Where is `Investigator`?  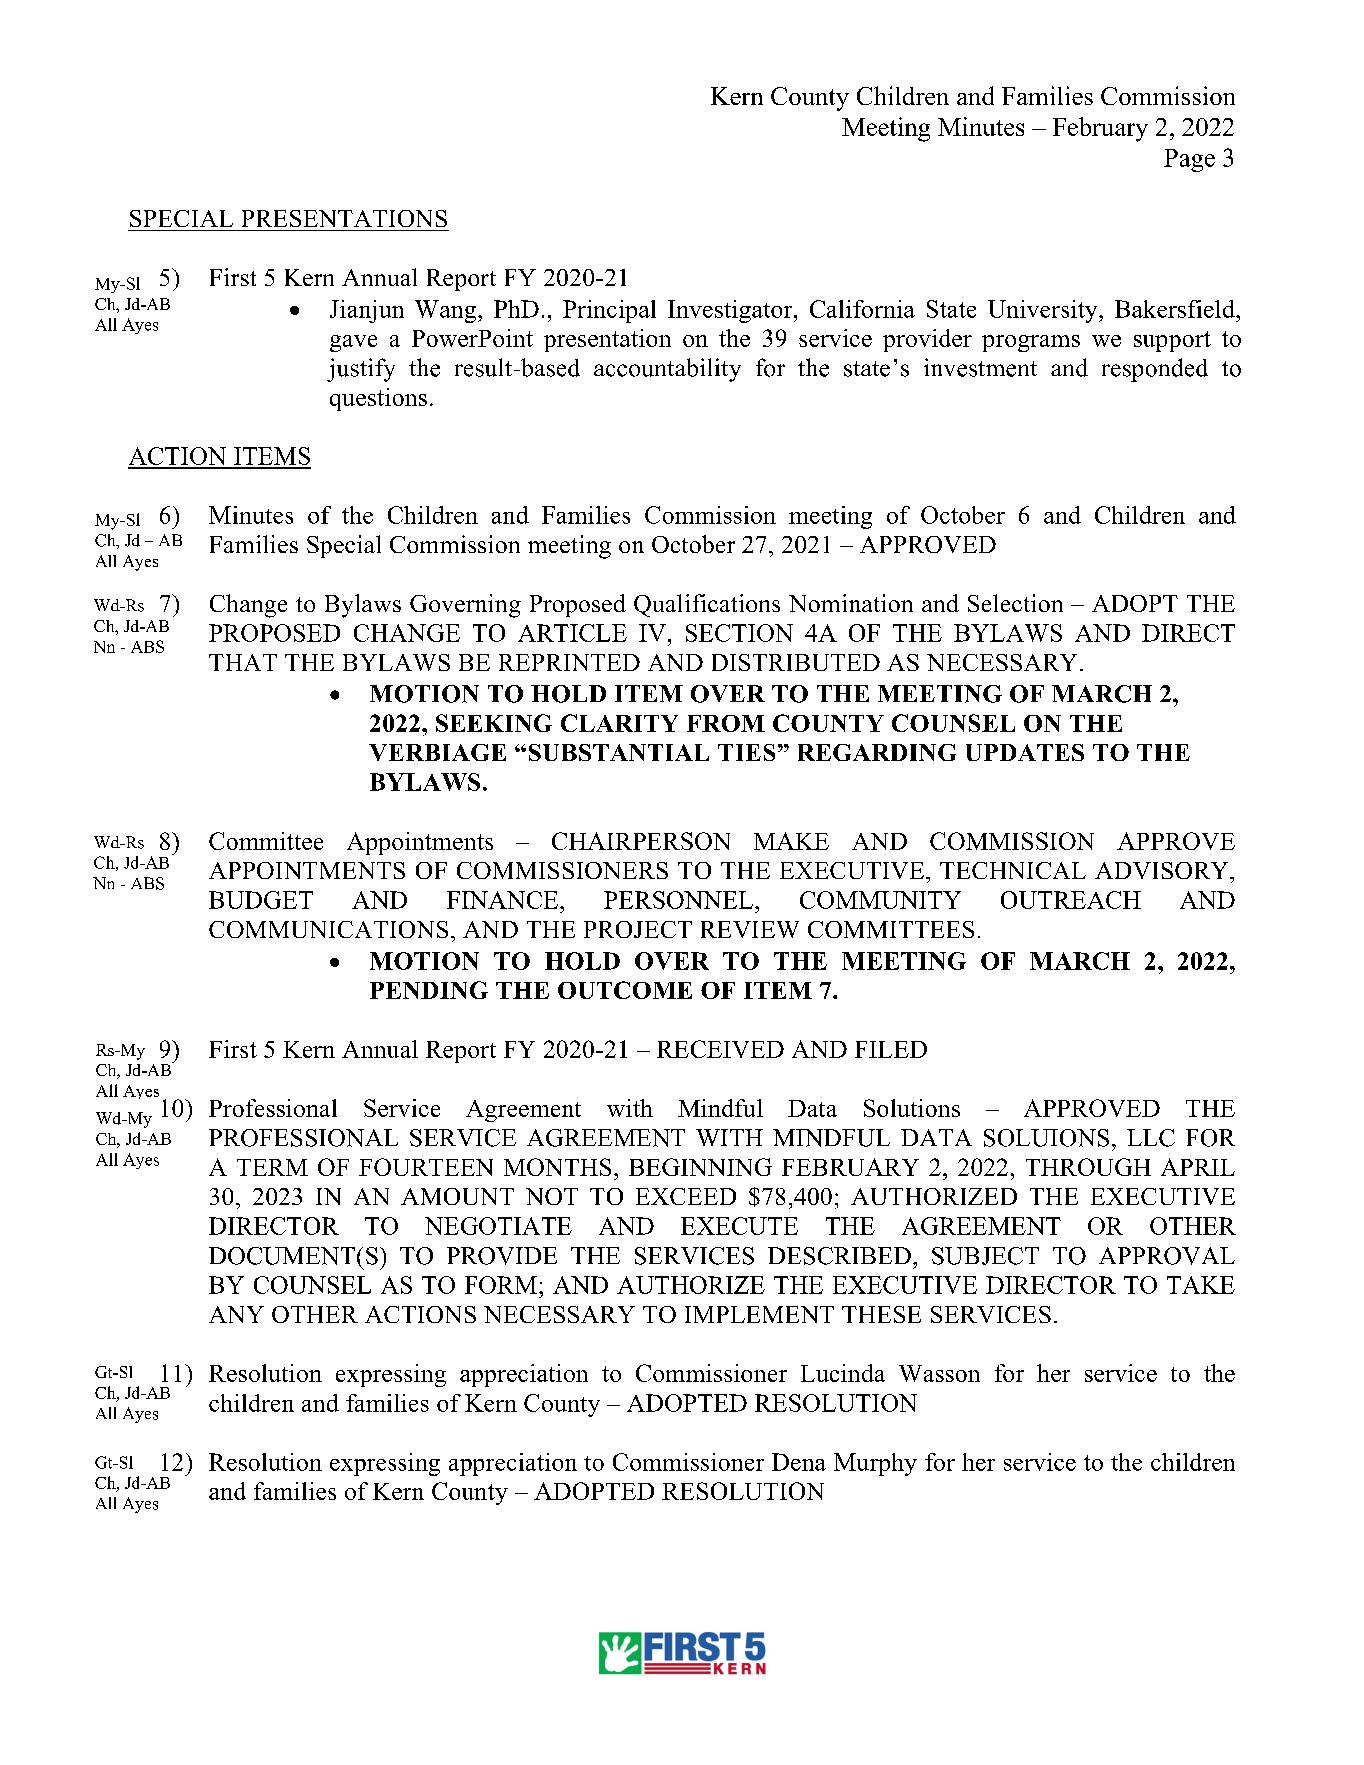 Investigator is located at coordinates (731, 311).
